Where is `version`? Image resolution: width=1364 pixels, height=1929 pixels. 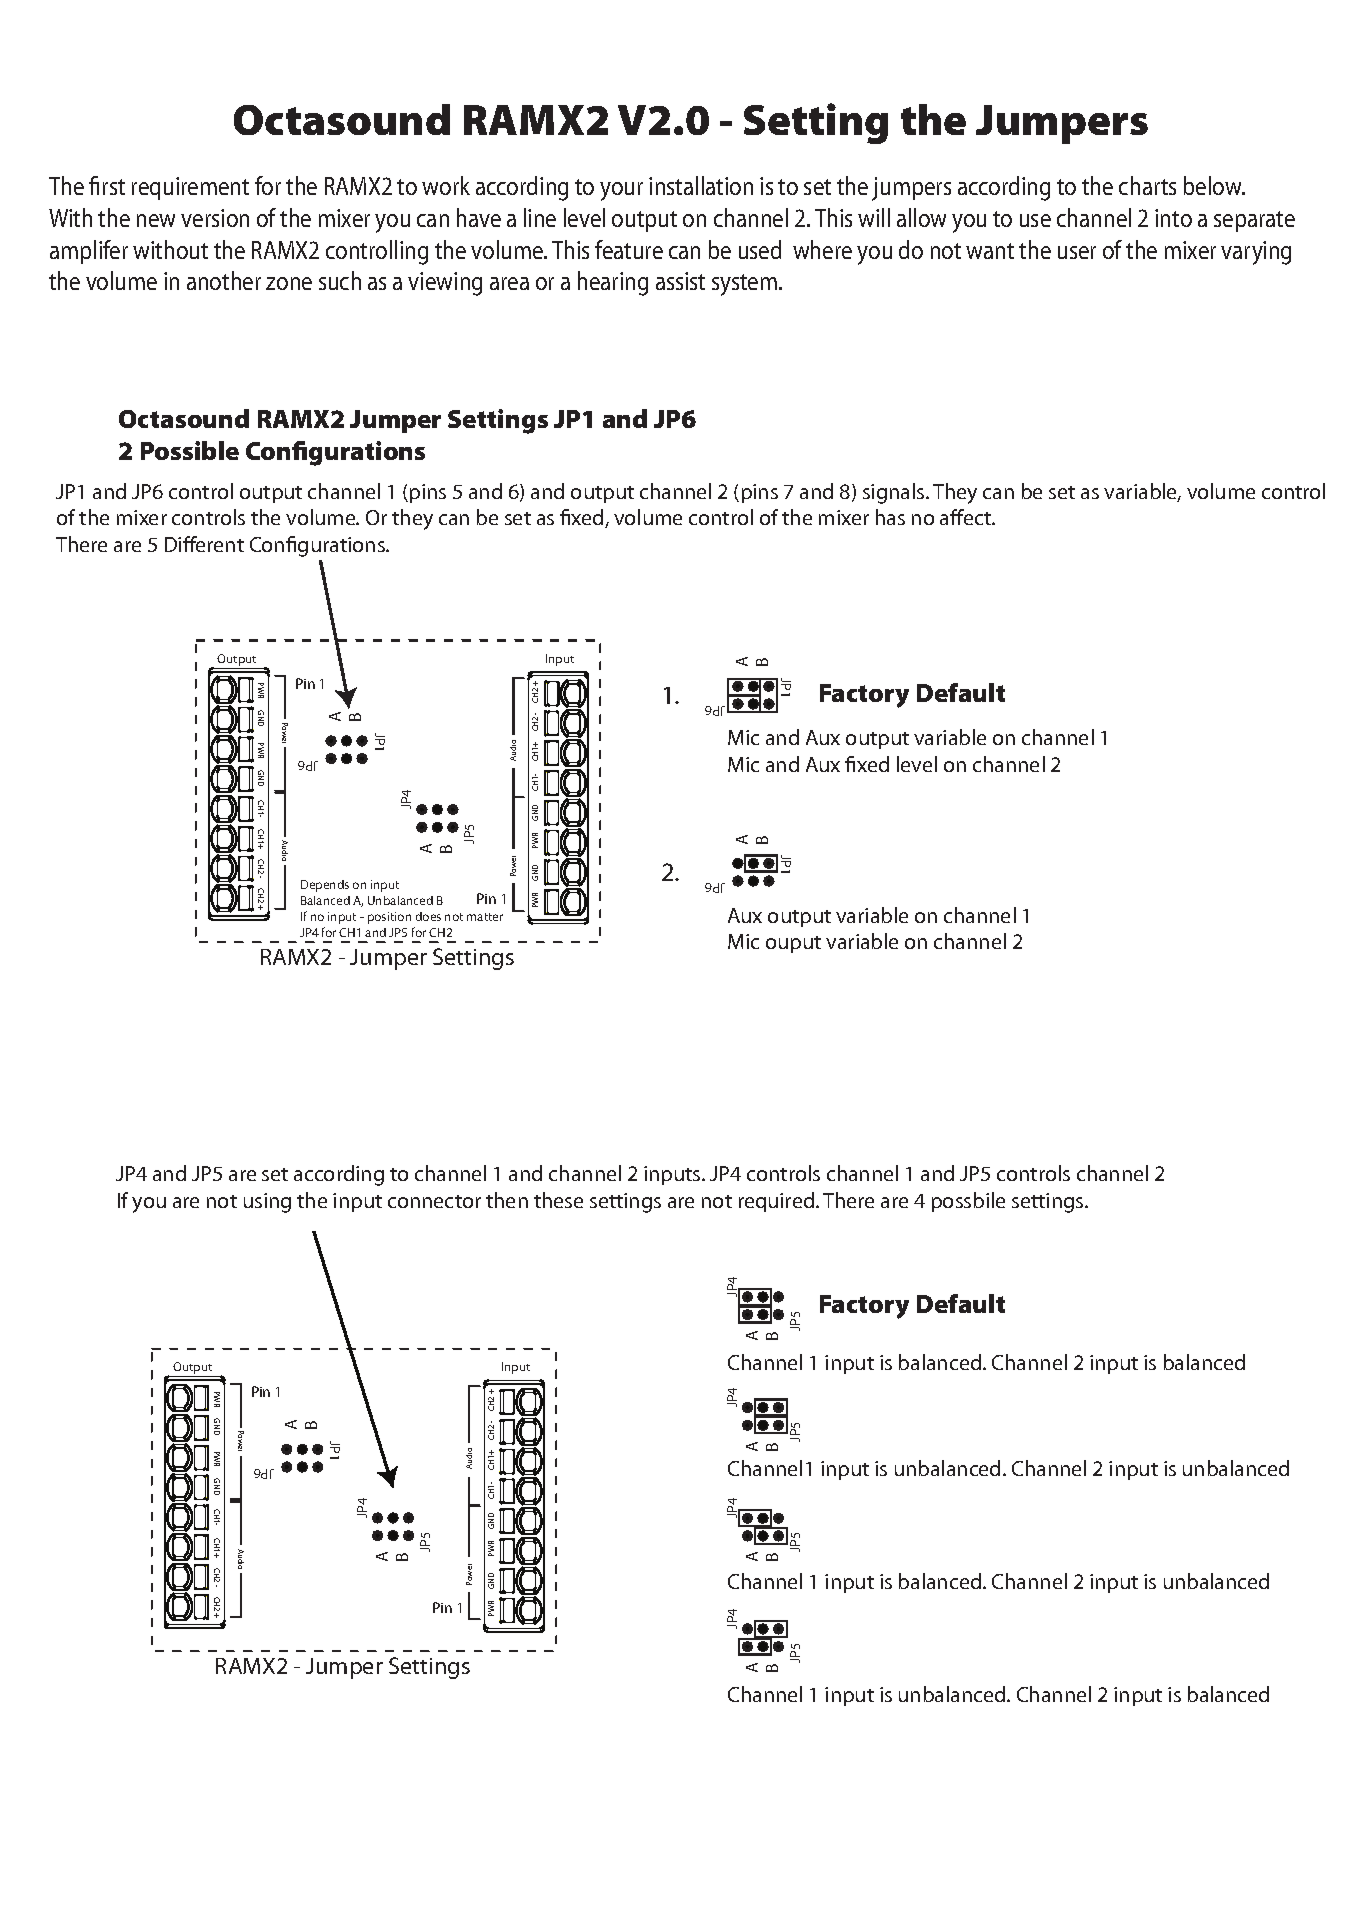
version is located at coordinates (215, 218).
